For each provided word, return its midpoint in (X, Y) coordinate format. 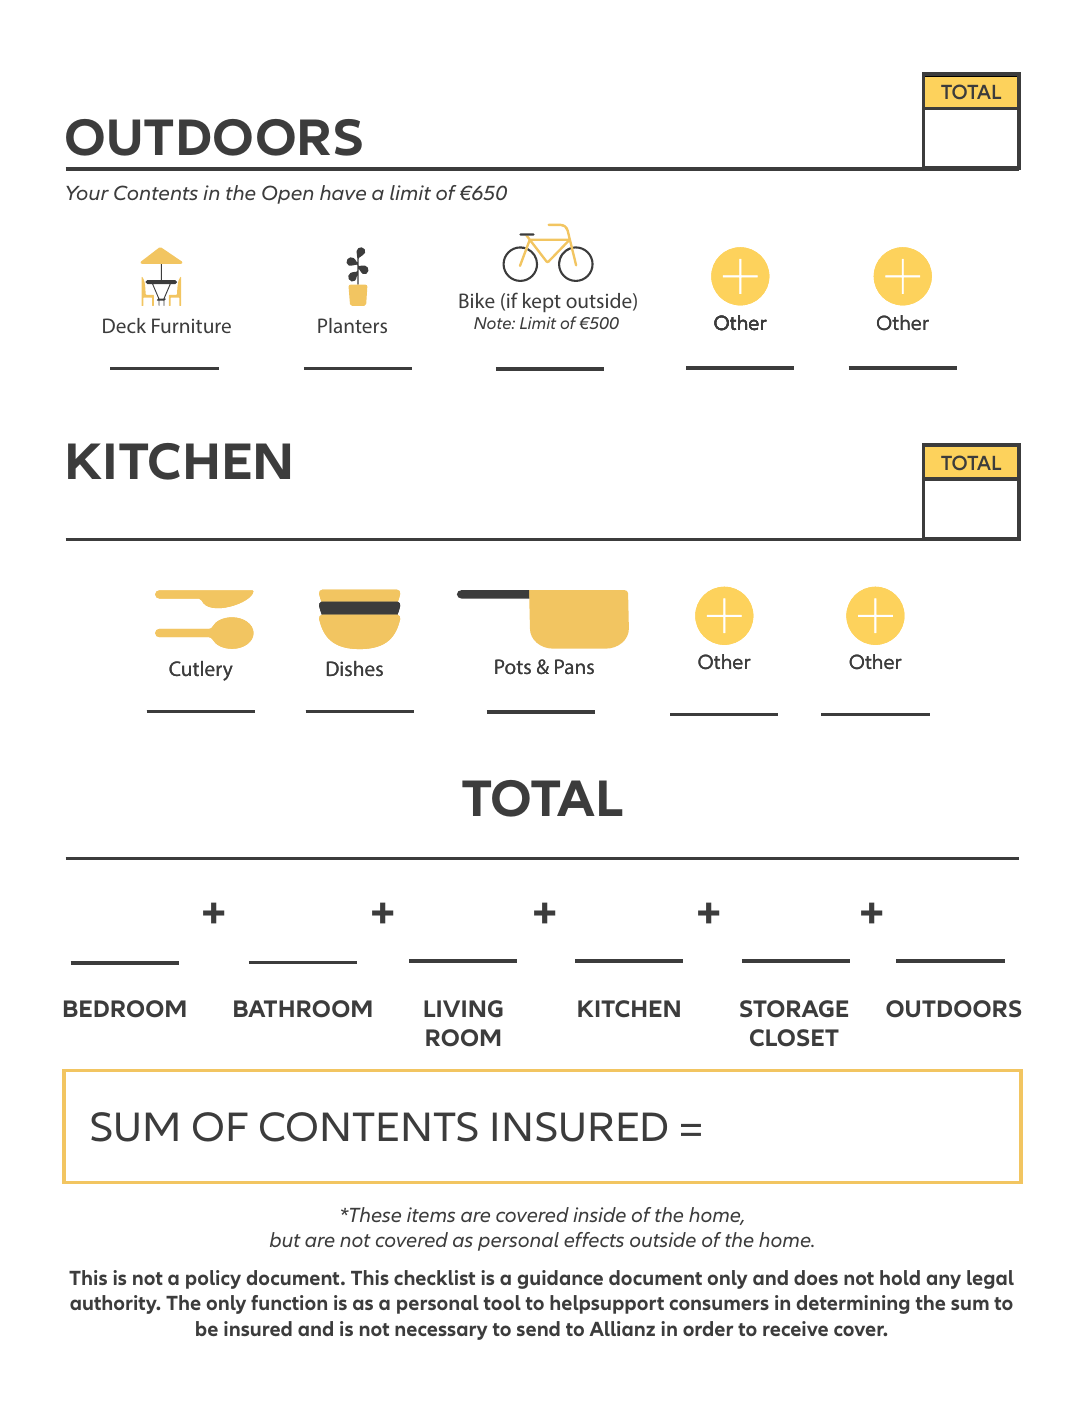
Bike (477, 300)
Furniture (191, 325)
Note (493, 323)
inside (599, 1214)
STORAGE (794, 1009)
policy (213, 1279)
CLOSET (794, 1038)
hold (900, 1277)
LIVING (463, 1009)
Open (287, 194)
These (374, 1214)
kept (542, 302)
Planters (352, 325)
